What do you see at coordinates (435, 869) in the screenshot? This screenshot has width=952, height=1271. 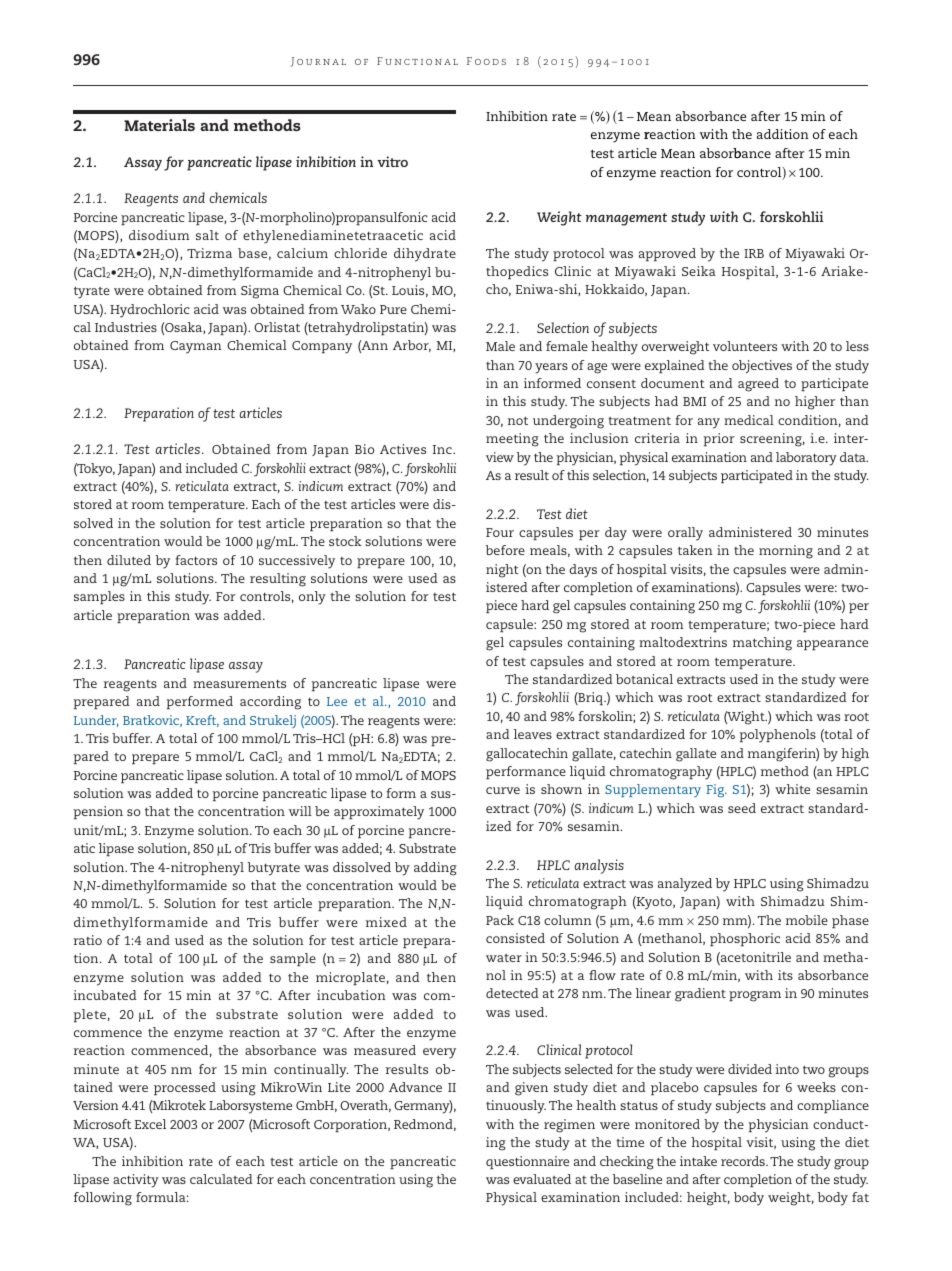 I see `adding` at bounding box center [435, 869].
